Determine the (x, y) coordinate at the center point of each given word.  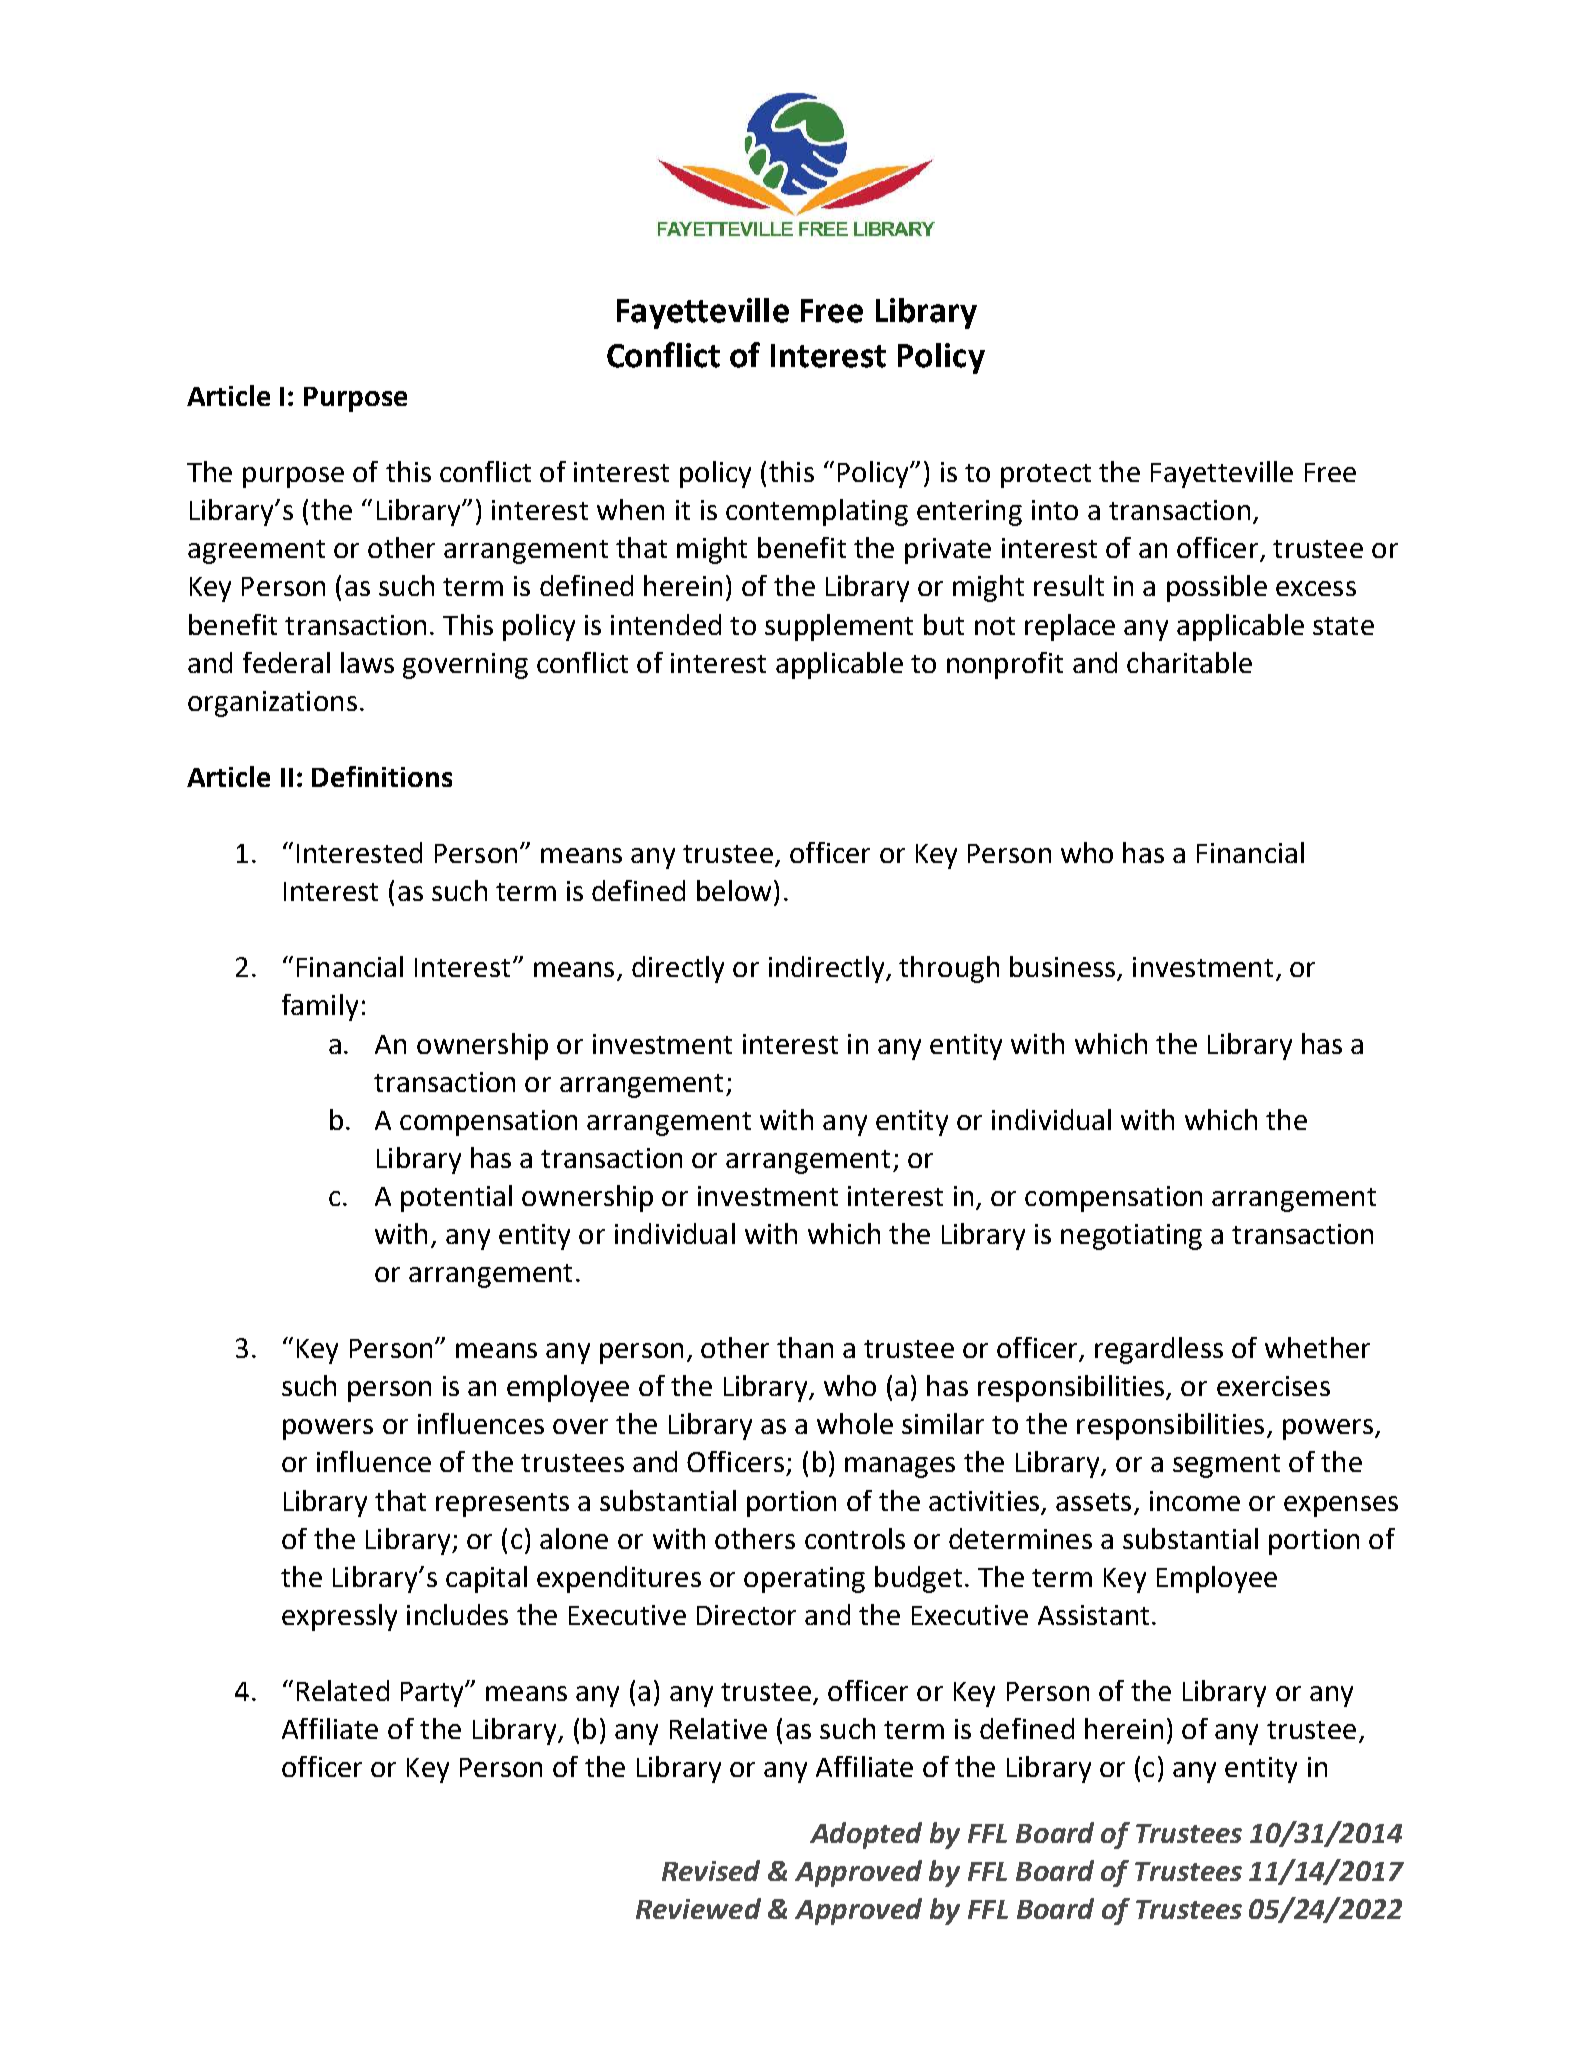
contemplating (817, 512)
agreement (256, 552)
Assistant (1093, 1615)
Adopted (866, 1835)
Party (433, 1694)
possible (1217, 588)
